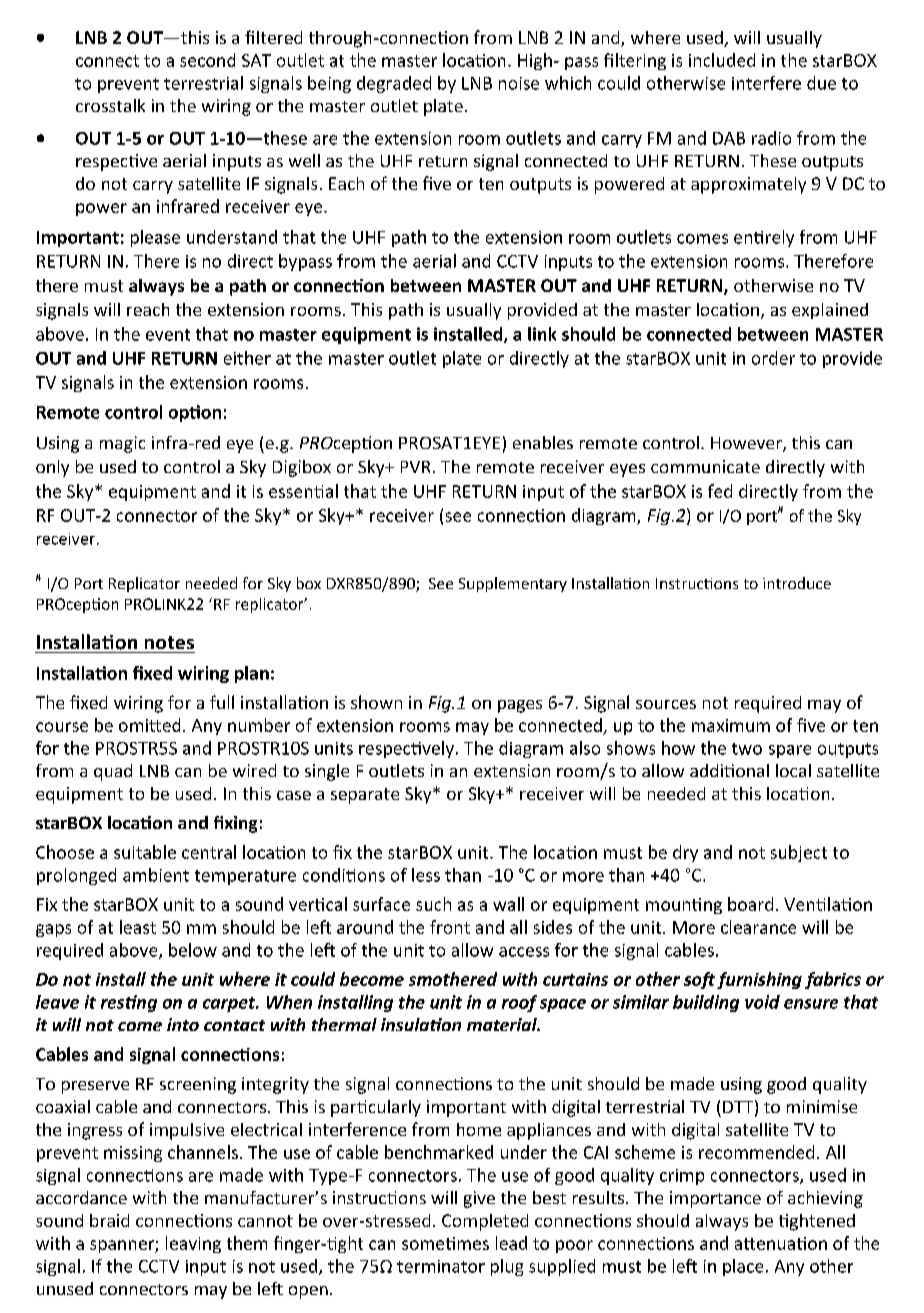 This screenshot has height=1313, width=924. Describe the element at coordinates (731, 725) in the screenshot. I see `maximum` at that location.
